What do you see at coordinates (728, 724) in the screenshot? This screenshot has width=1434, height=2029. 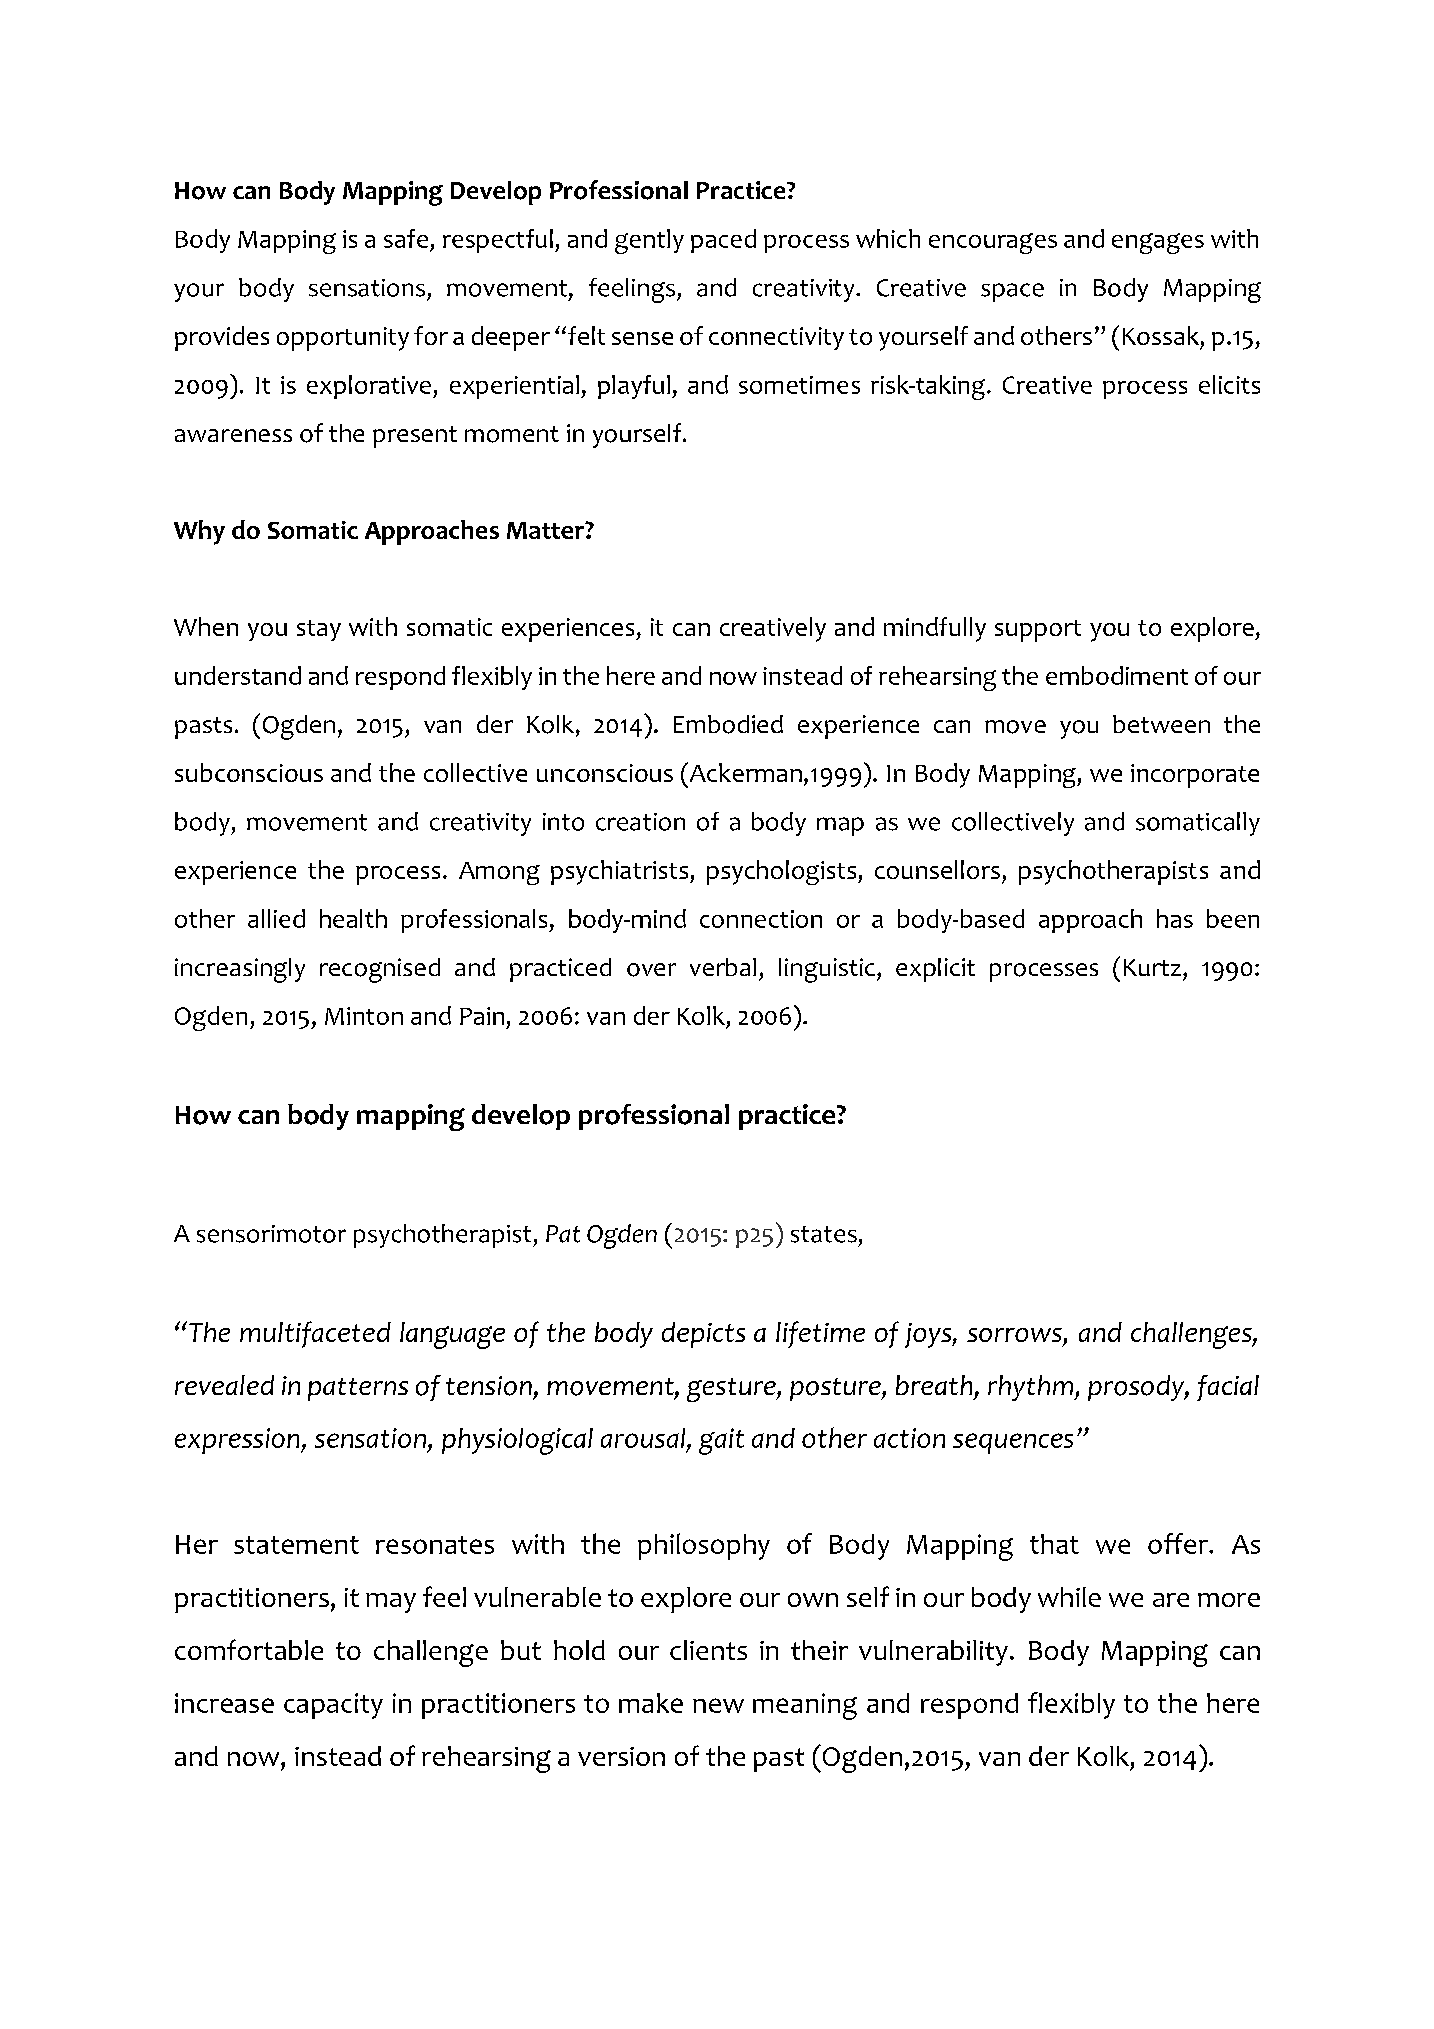 I see `Embodied` at bounding box center [728, 724].
